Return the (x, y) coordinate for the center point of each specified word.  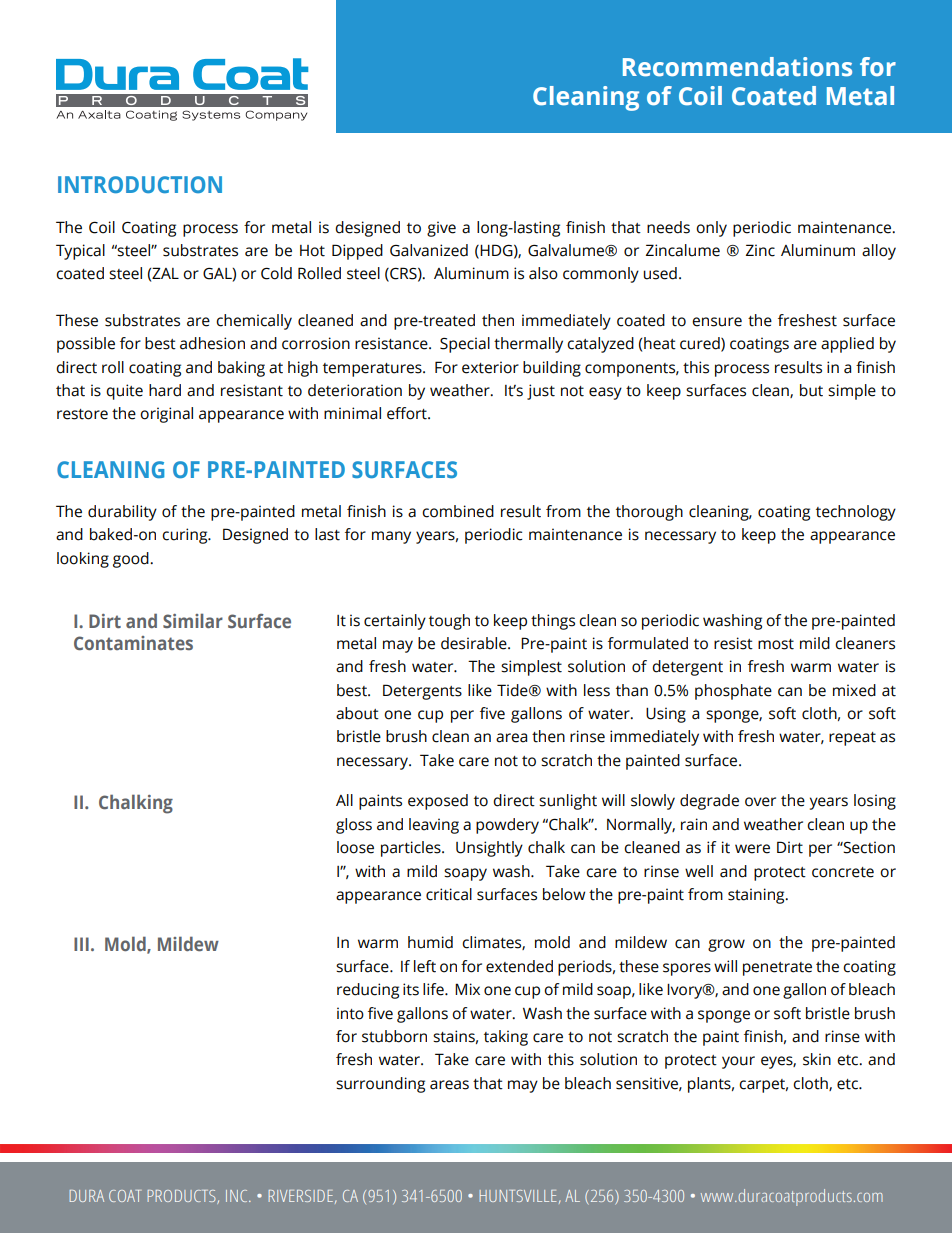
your (738, 1062)
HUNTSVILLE (517, 1196)
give (441, 229)
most (776, 644)
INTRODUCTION (140, 184)
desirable (475, 643)
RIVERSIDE (300, 1196)
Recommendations (737, 67)
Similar (193, 620)
